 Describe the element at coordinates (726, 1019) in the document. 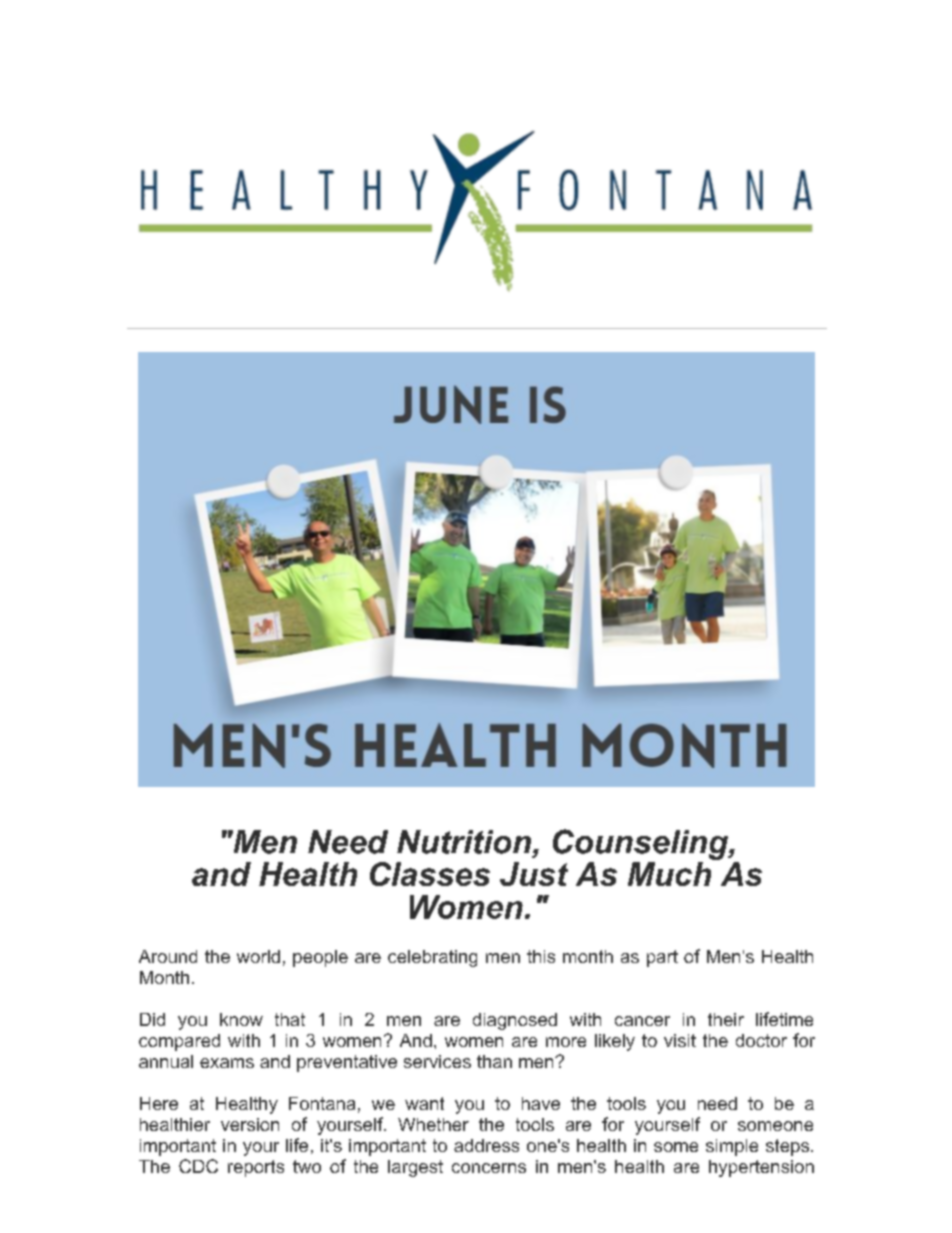

I see `their` at that location.
